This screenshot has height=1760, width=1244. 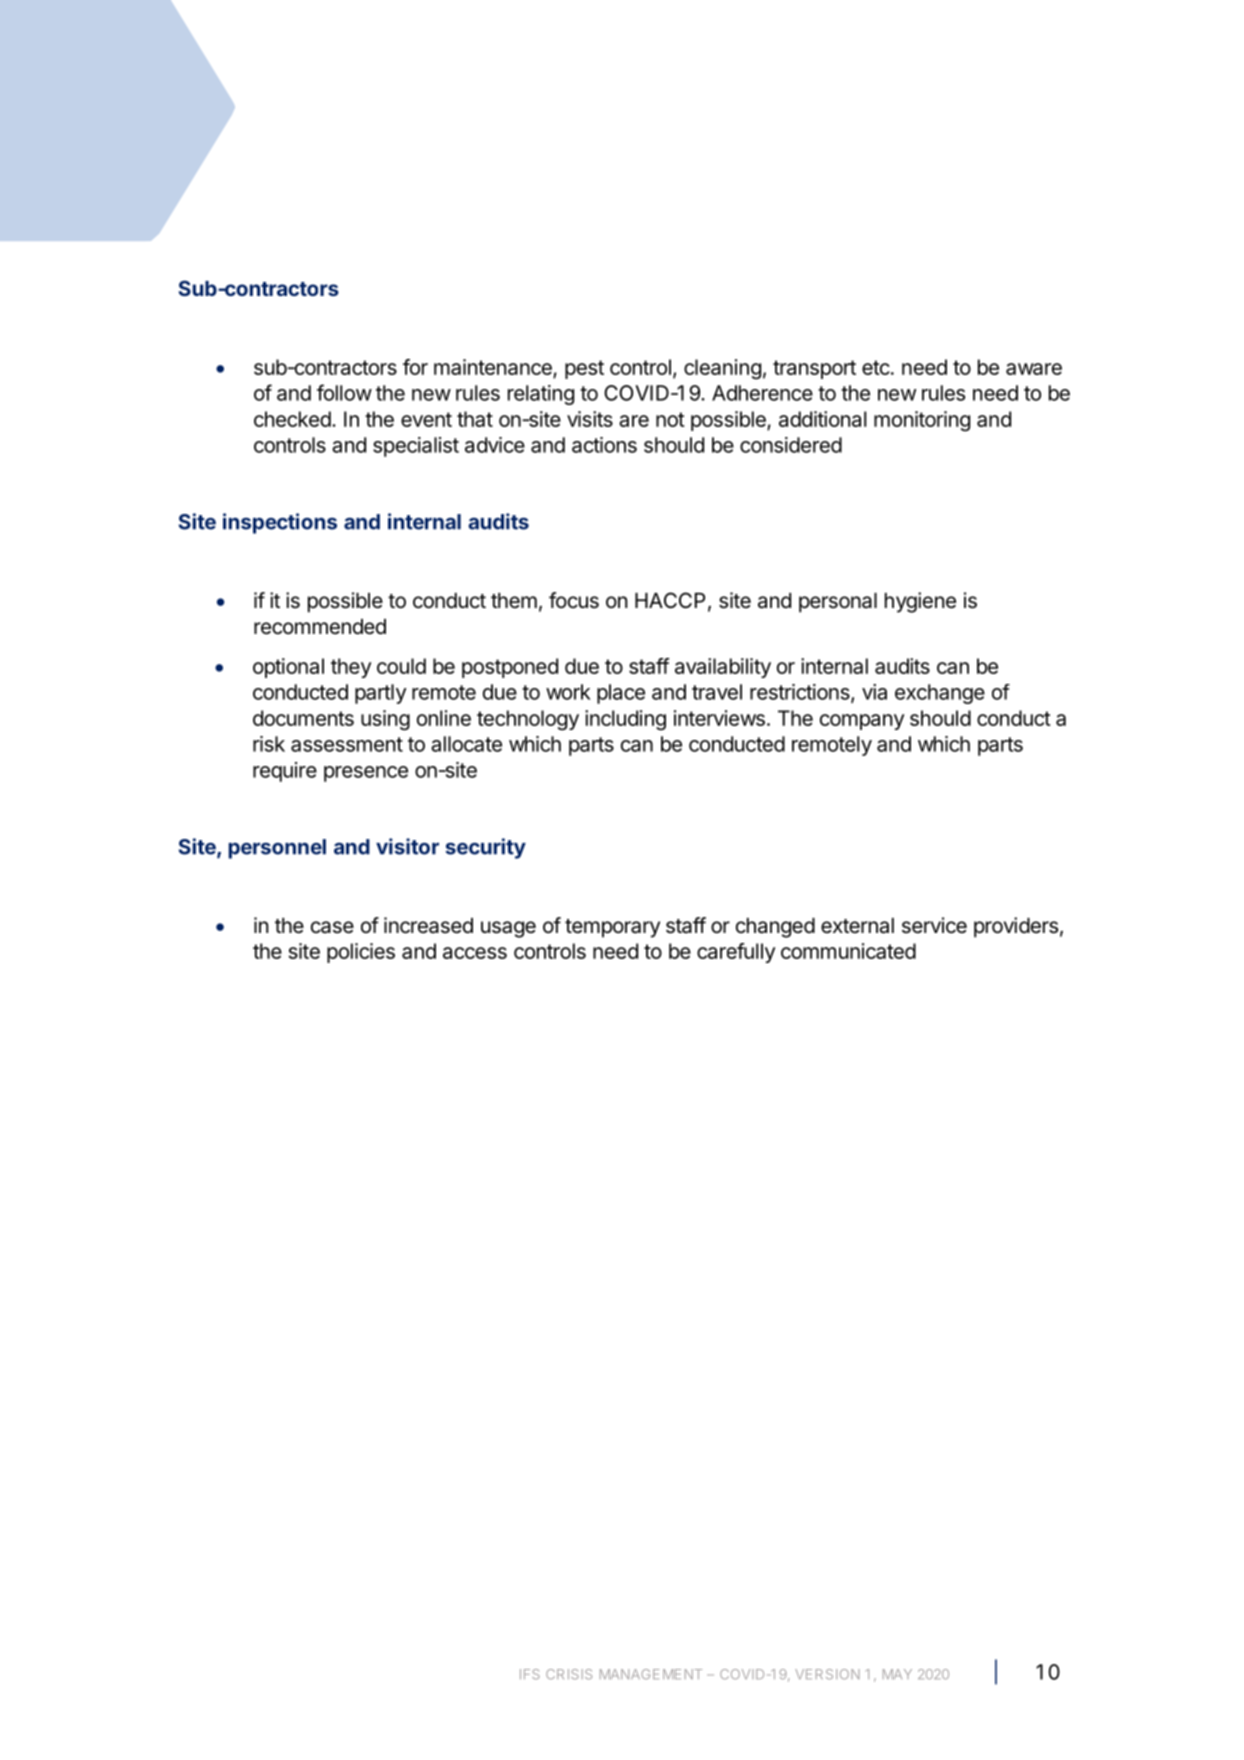 What do you see at coordinates (612, 928) in the screenshot?
I see `temporary` at bounding box center [612, 928].
